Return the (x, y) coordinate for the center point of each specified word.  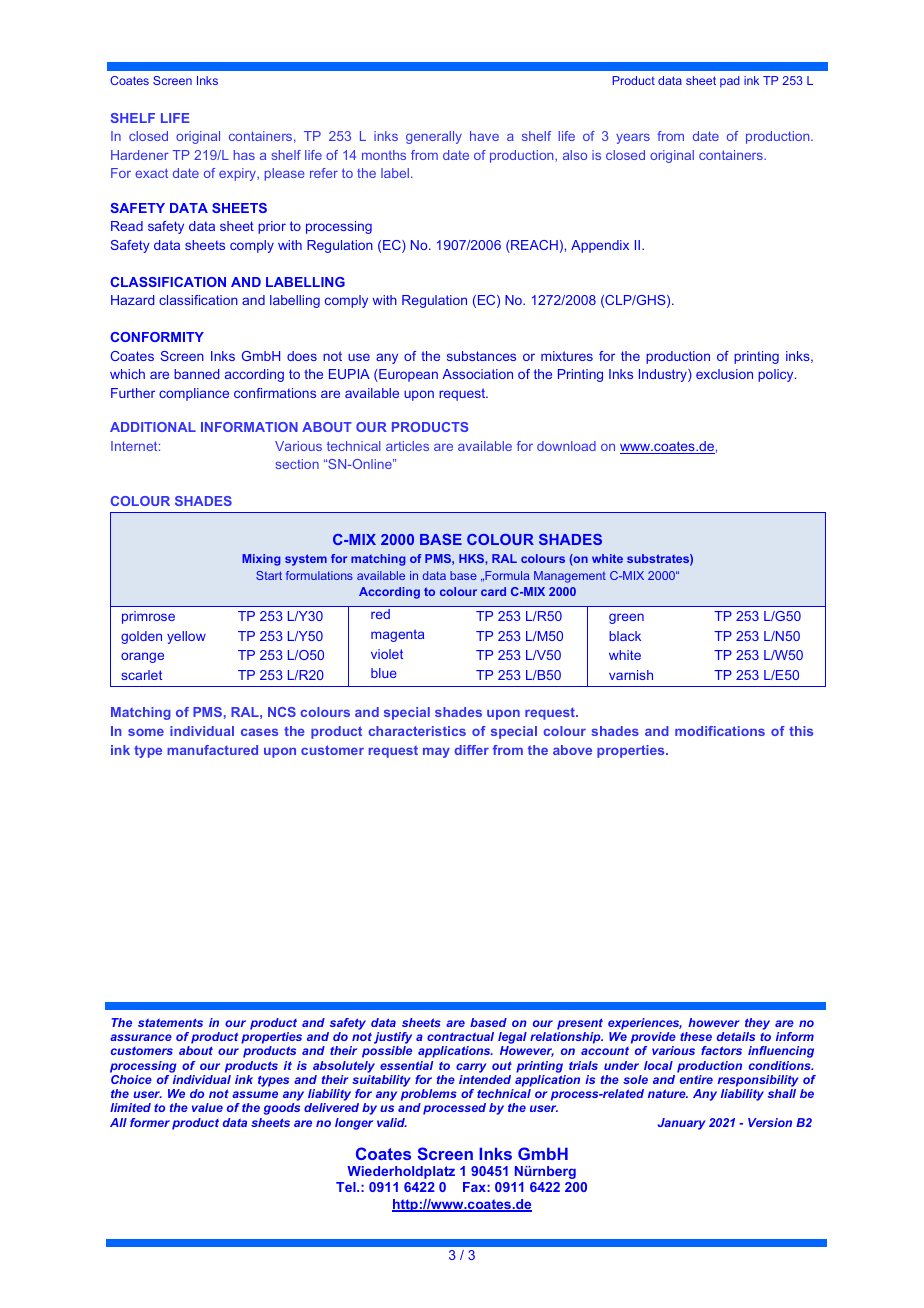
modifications (720, 731)
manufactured (212, 750)
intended (485, 1079)
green (626, 618)
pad (730, 82)
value (207, 1107)
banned (196, 374)
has (244, 155)
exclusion (724, 374)
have (484, 136)
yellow (186, 637)
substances (481, 356)
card (493, 591)
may (436, 752)
